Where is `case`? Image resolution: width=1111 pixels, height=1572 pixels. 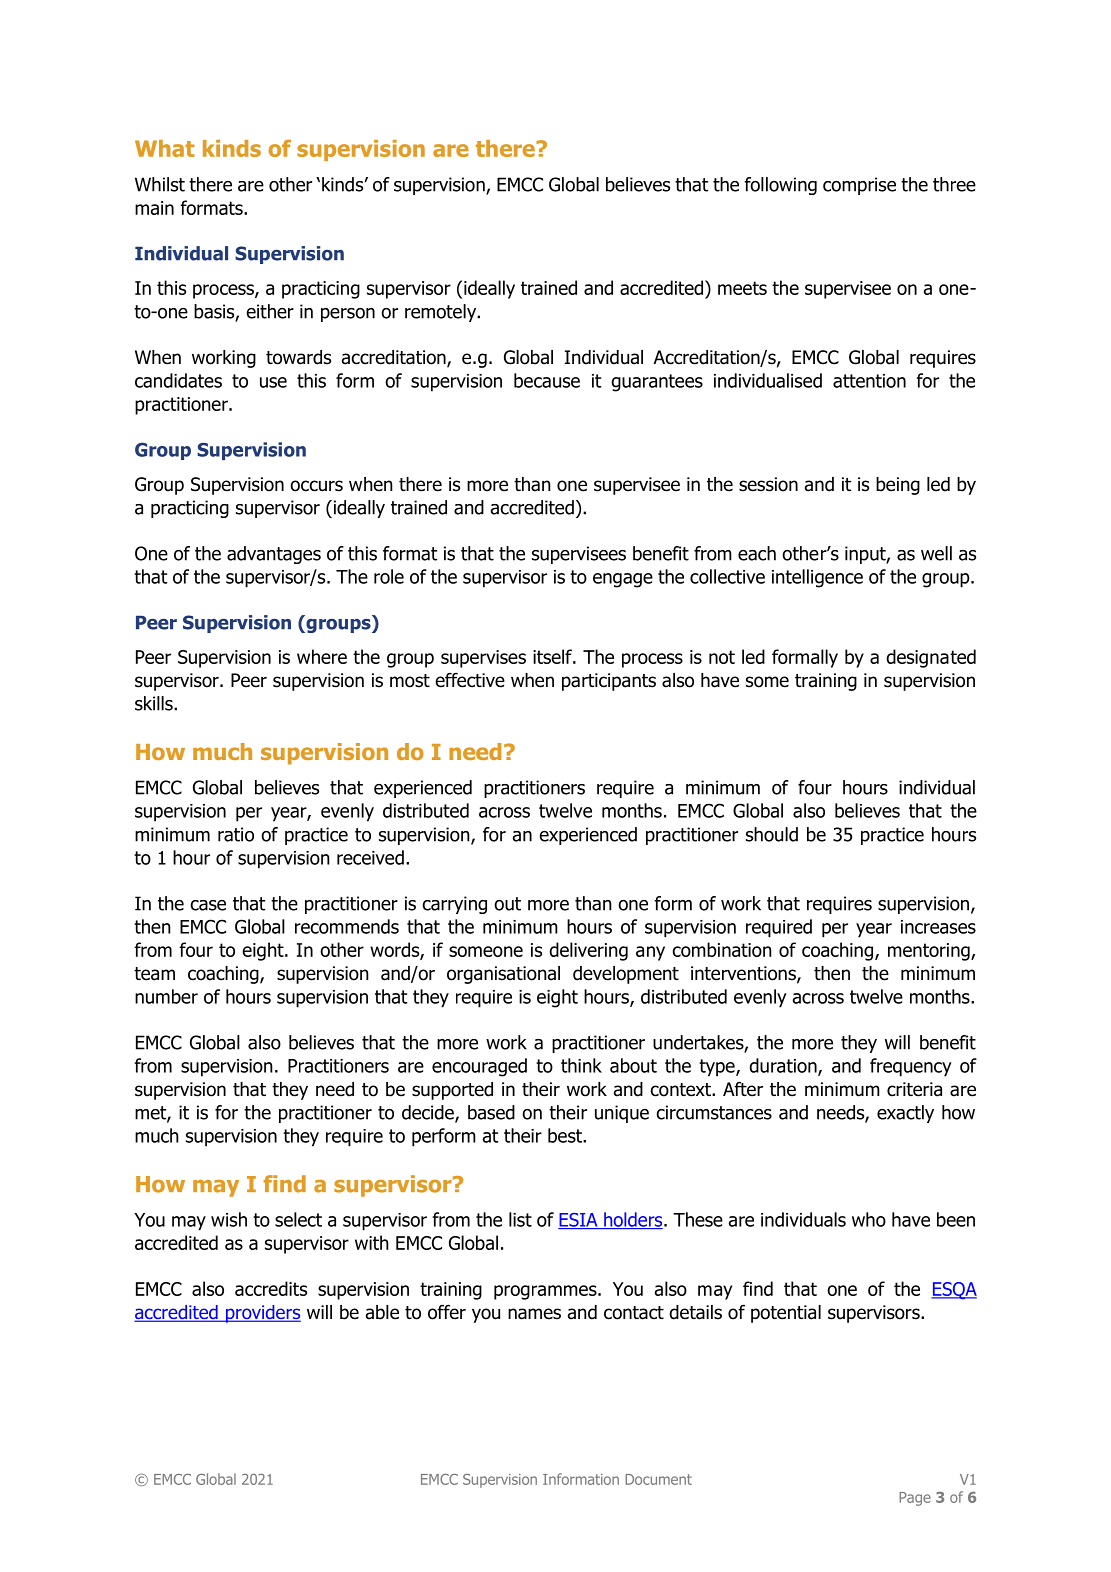 case is located at coordinates (208, 905).
